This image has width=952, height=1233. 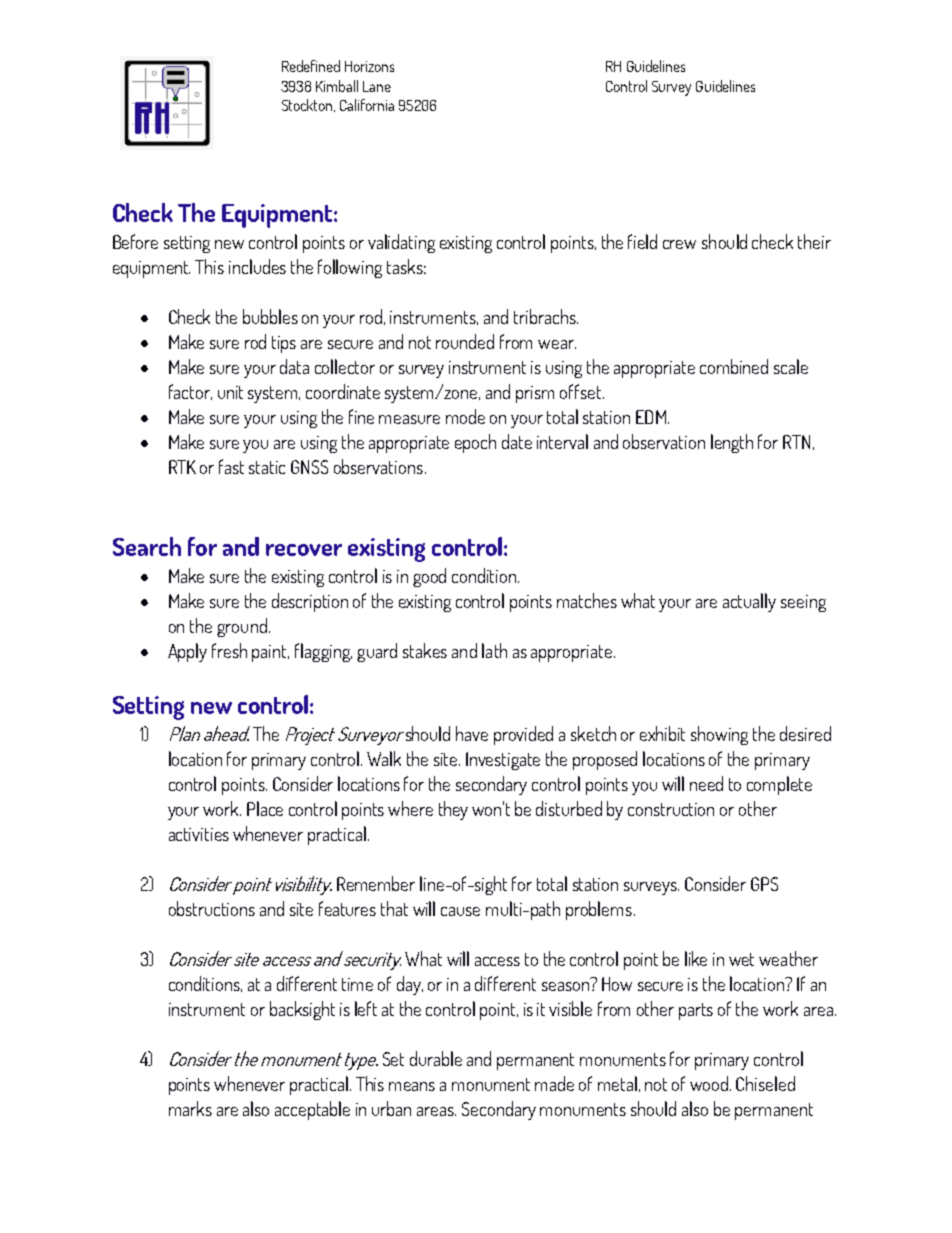 I want to click on Lane, so click(x=377, y=86).
